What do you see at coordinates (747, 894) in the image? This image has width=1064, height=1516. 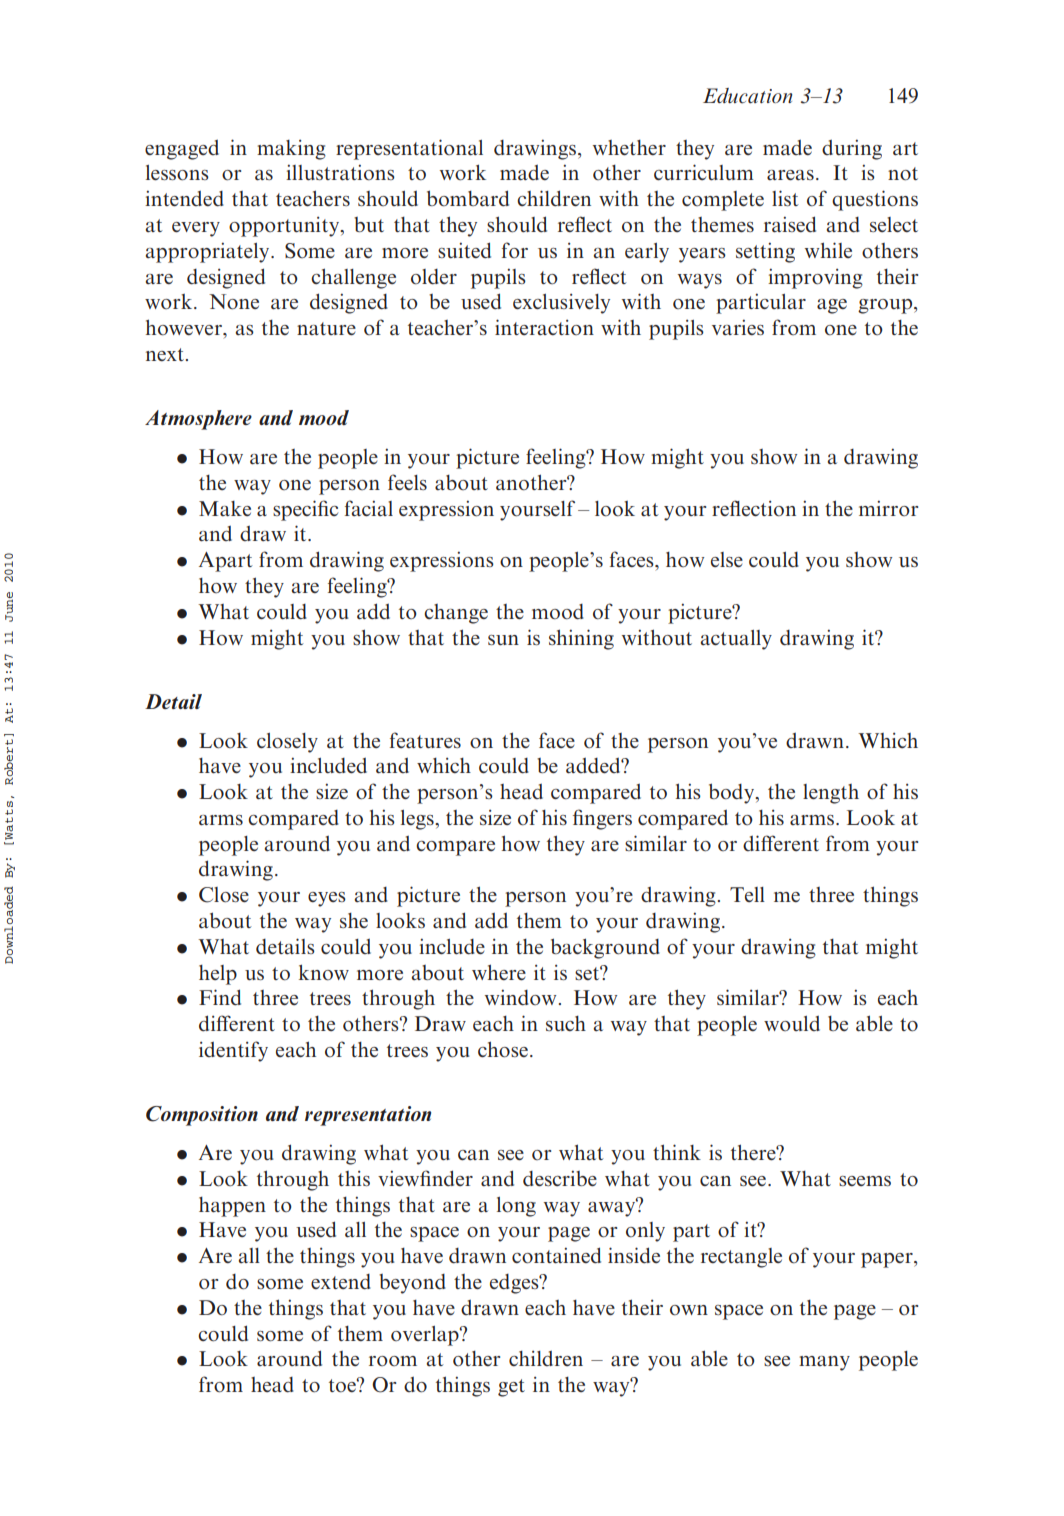 I see `Tell` at bounding box center [747, 894].
